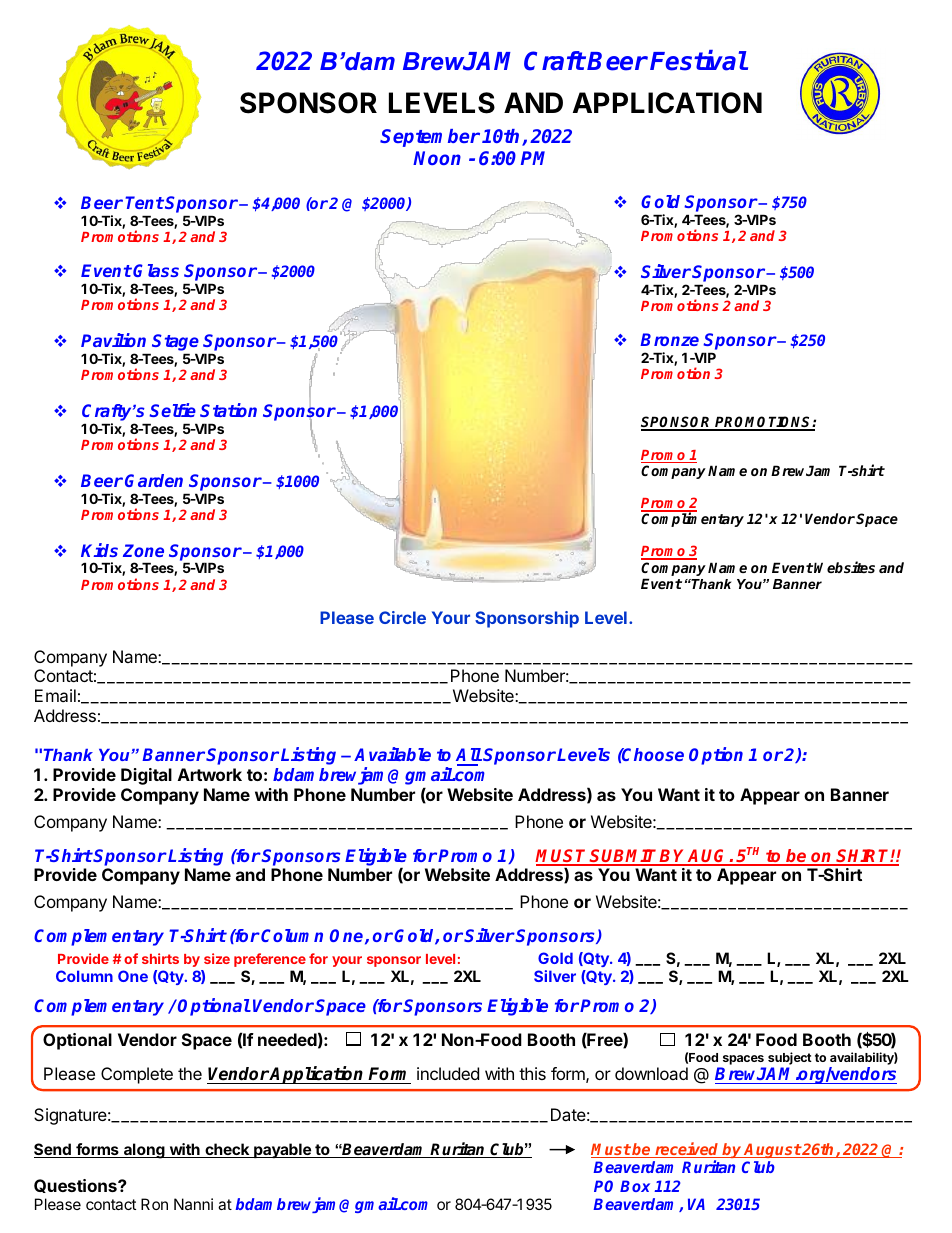 Image resolution: width=952 pixels, height=1233 pixels. What do you see at coordinates (144, 1151) in the image?
I see `along` at bounding box center [144, 1151].
